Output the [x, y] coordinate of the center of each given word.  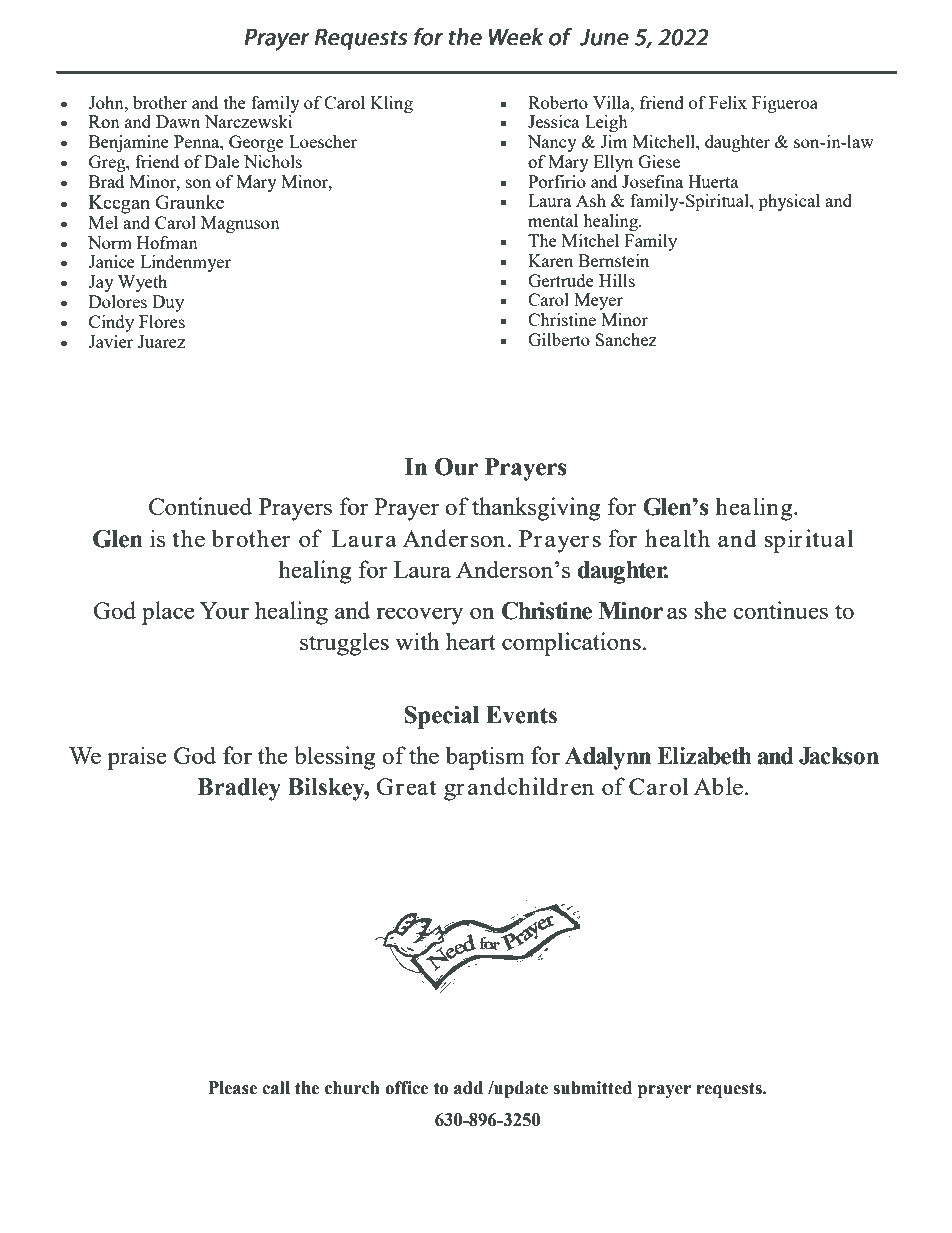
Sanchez [626, 339]
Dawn [178, 121]
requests [730, 1090]
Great [406, 786]
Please [233, 1088]
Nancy [552, 143]
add [468, 1088]
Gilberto [559, 339]
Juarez [161, 341]
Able [718, 786]
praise [137, 758]
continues [780, 610]
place [168, 613]
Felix [728, 102]
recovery [419, 616]
